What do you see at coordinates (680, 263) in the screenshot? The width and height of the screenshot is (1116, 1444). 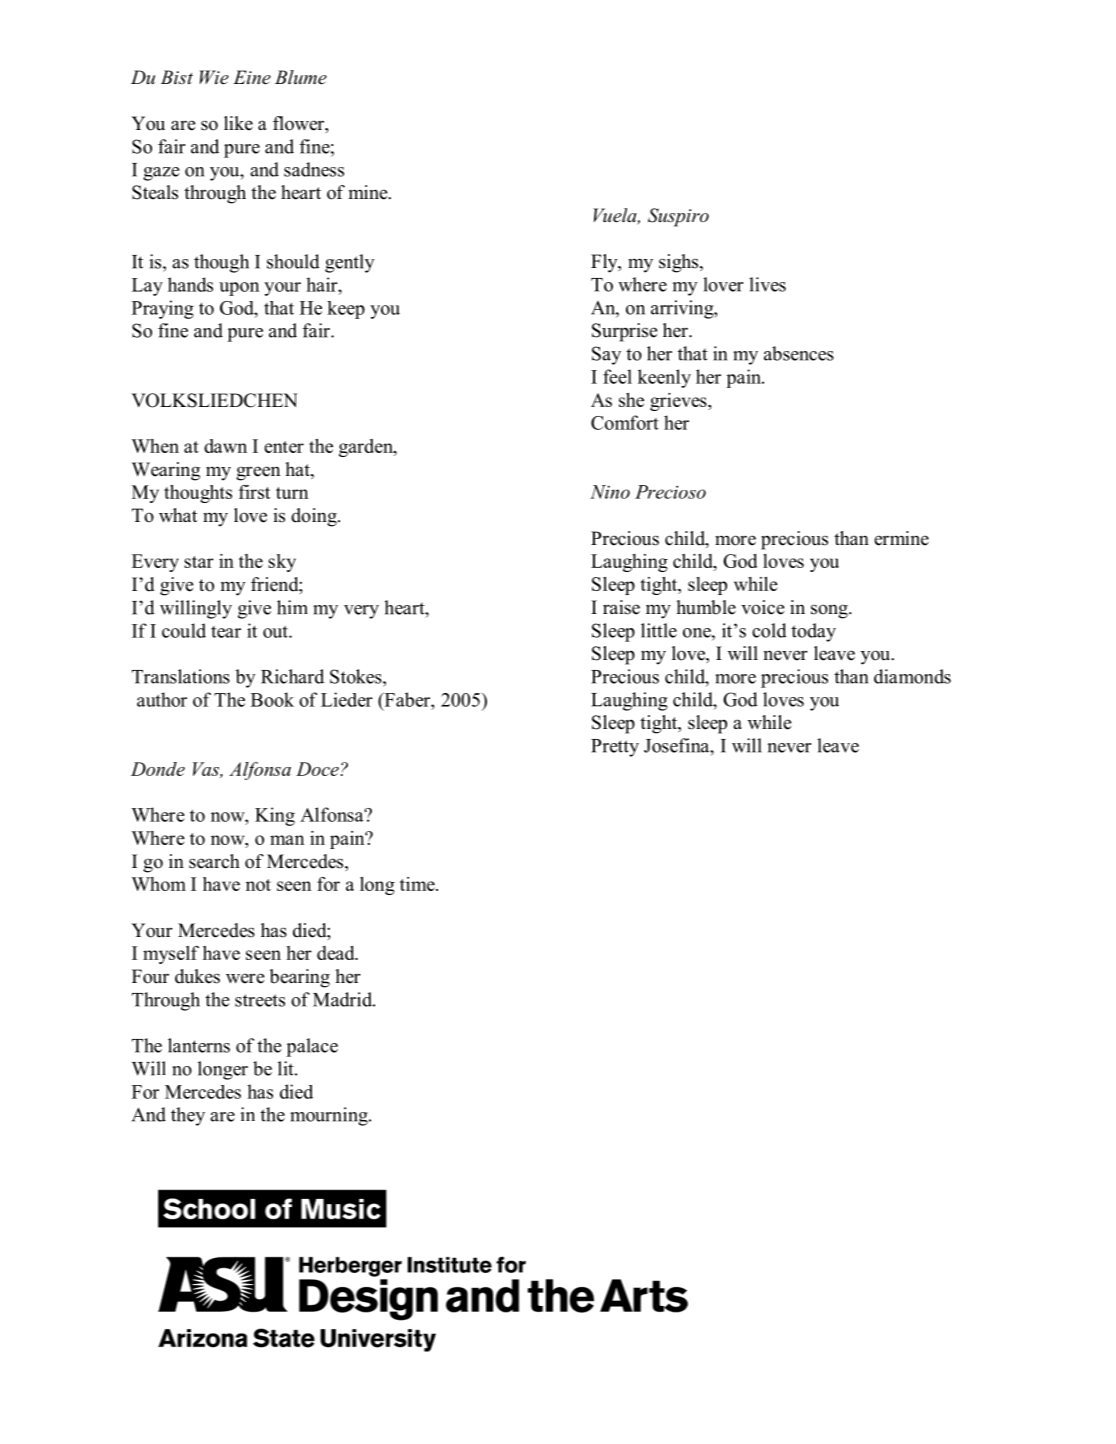 I see `sighs` at bounding box center [680, 263].
